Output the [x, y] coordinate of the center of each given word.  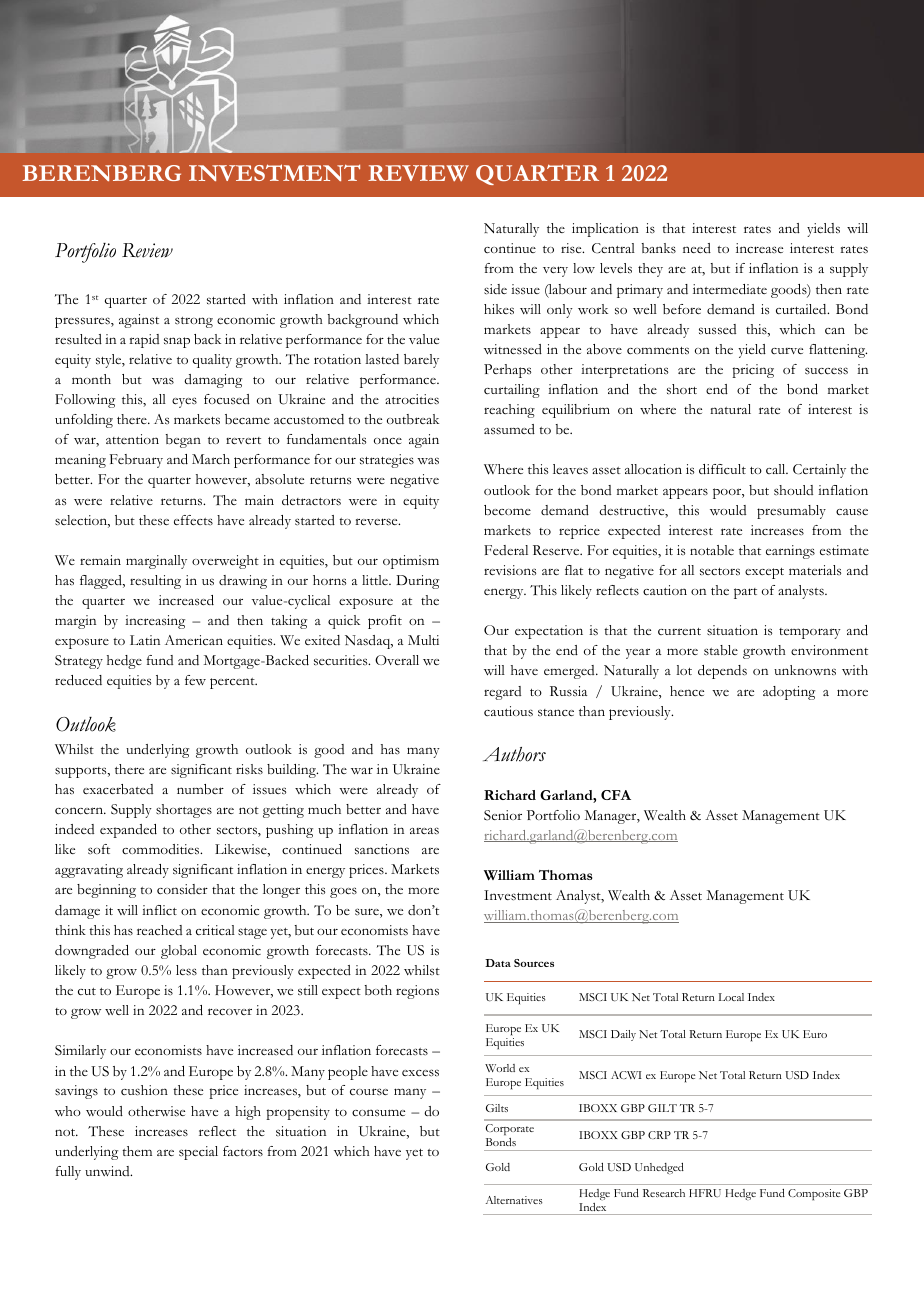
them [137, 1151]
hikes [499, 309]
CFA [616, 795]
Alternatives [514, 1200]
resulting [155, 582]
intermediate [730, 289]
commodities [162, 849]
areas [424, 831]
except [764, 573]
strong [194, 322]
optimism [411, 562]
